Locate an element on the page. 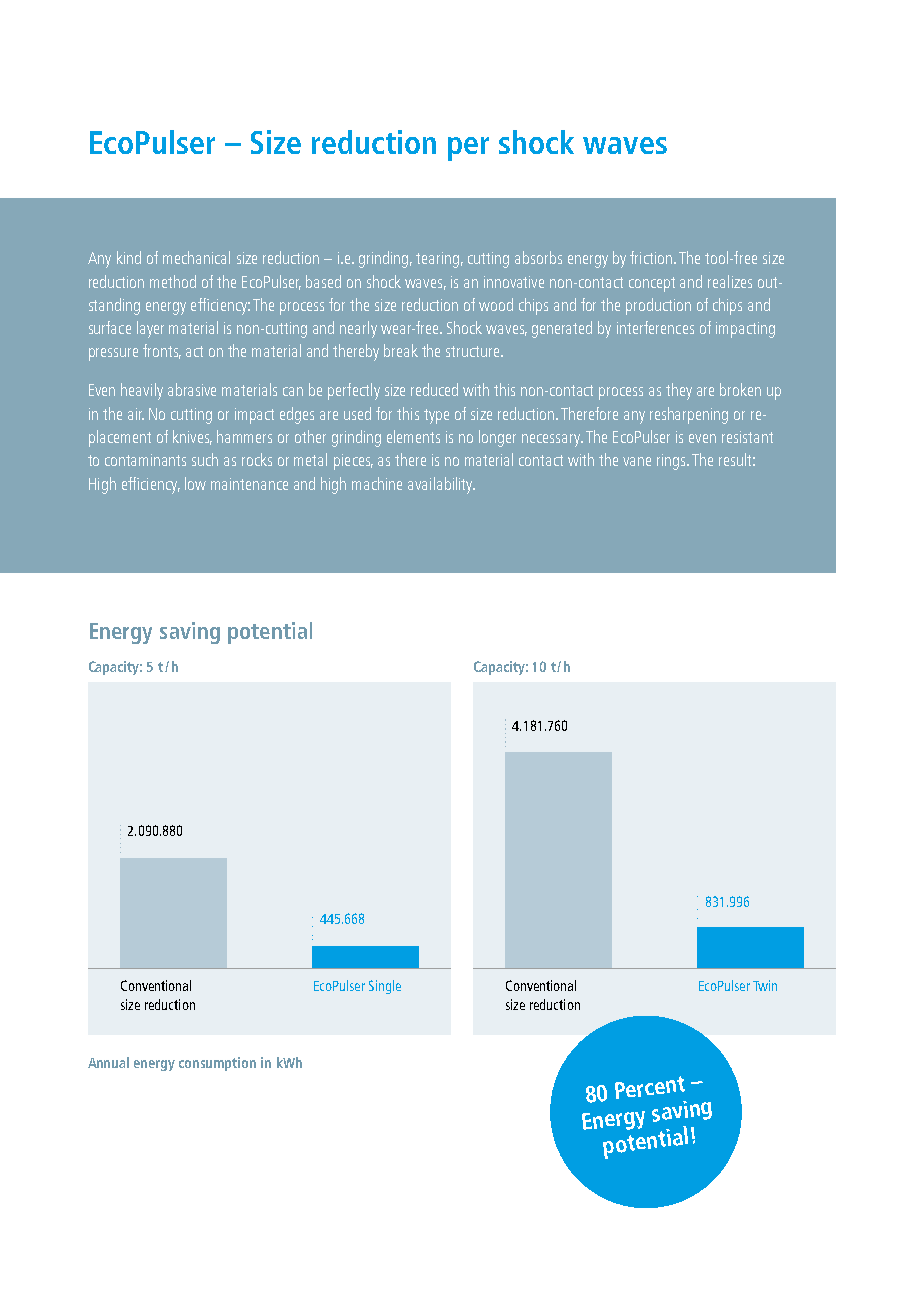 This image has height=1308, width=924. pieces is located at coordinates (353, 462).
